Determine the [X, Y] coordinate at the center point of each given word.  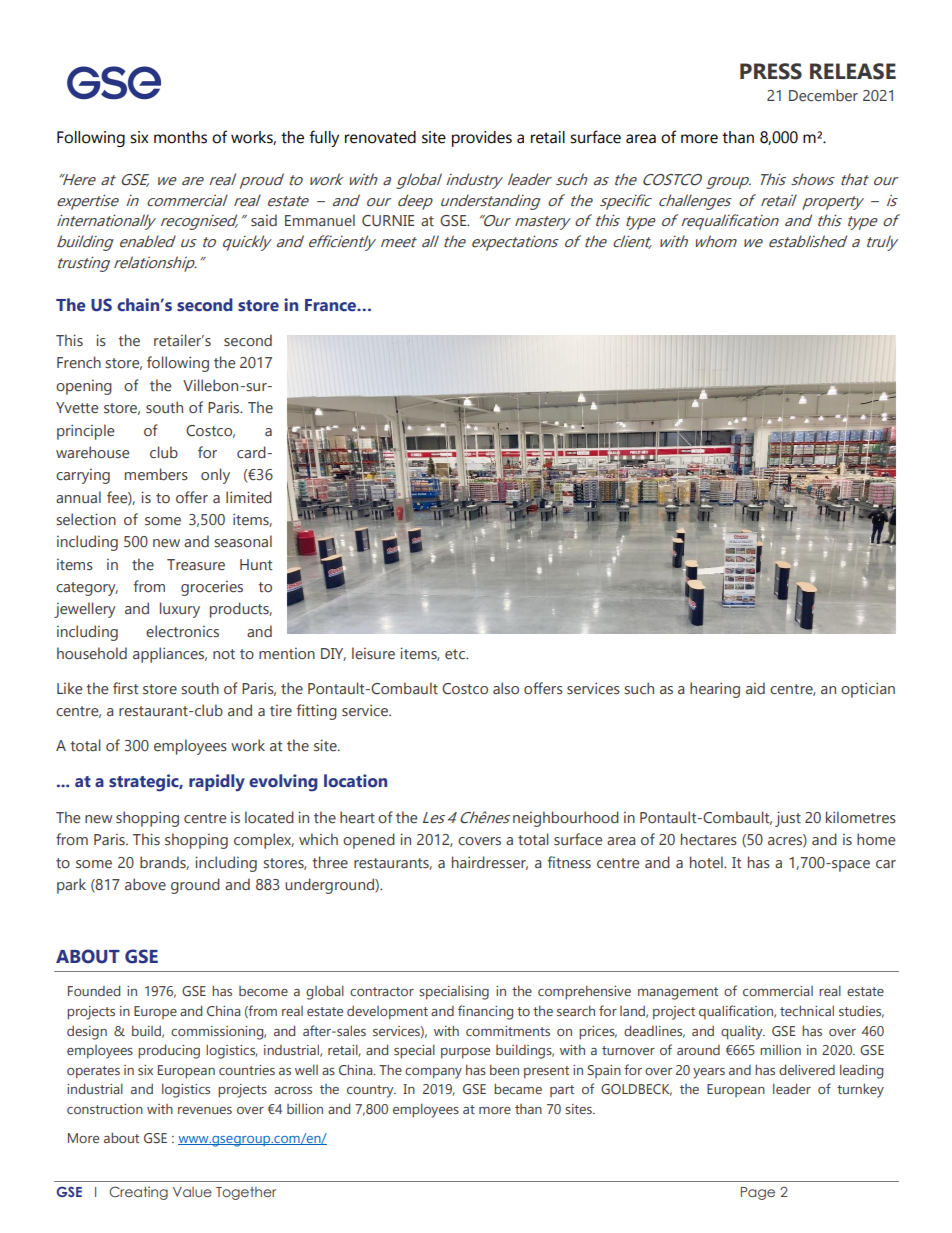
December [823, 95]
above [145, 884]
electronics [182, 631]
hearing [715, 690]
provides [482, 139]
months [180, 137]
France [331, 305]
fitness [569, 862]
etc [456, 654]
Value [192, 1192]
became [518, 1088]
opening [84, 387]
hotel [707, 862]
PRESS [771, 71]
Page [758, 1193]
